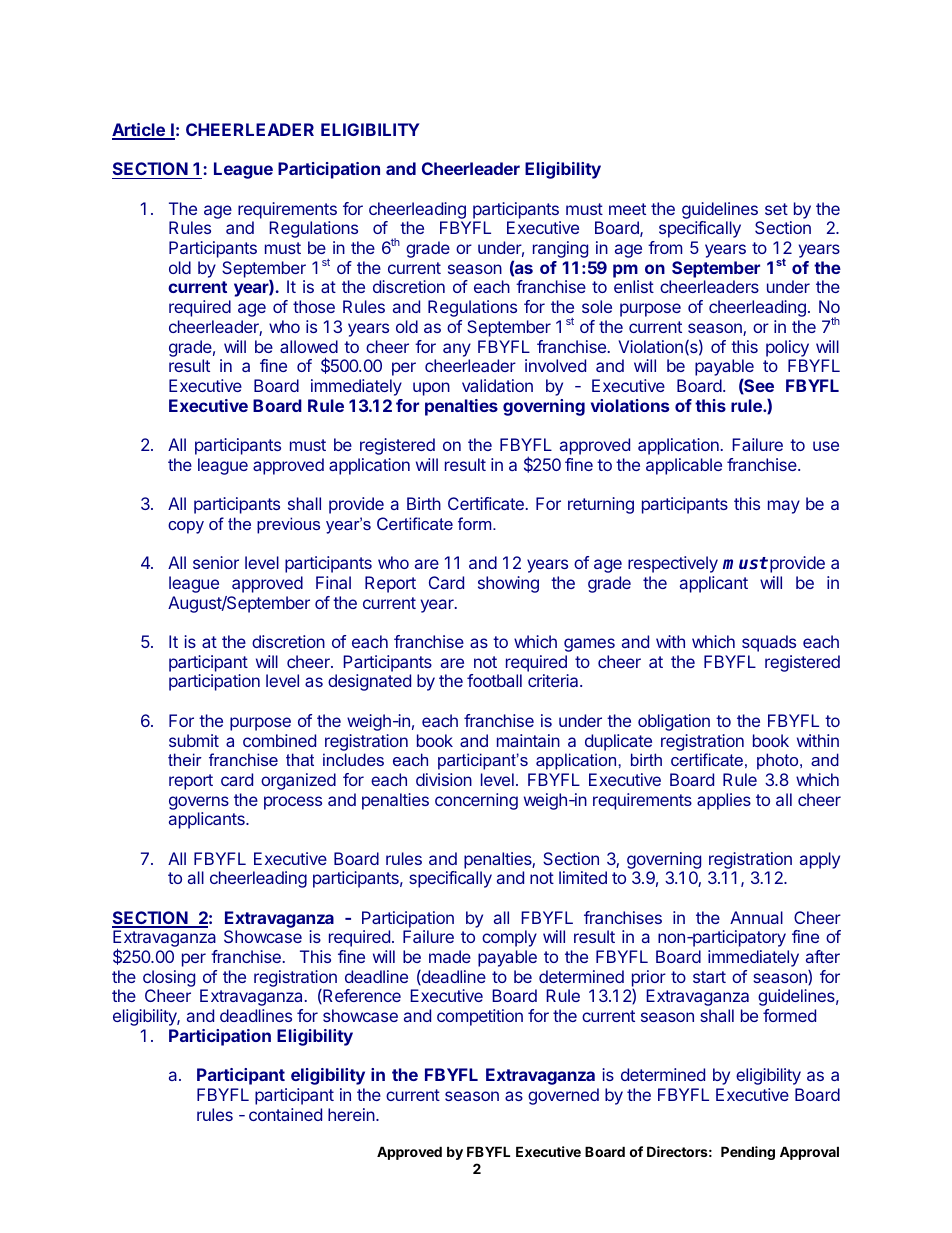 The width and height of the screenshot is (952, 1233). I want to click on ranging, so click(560, 249).
